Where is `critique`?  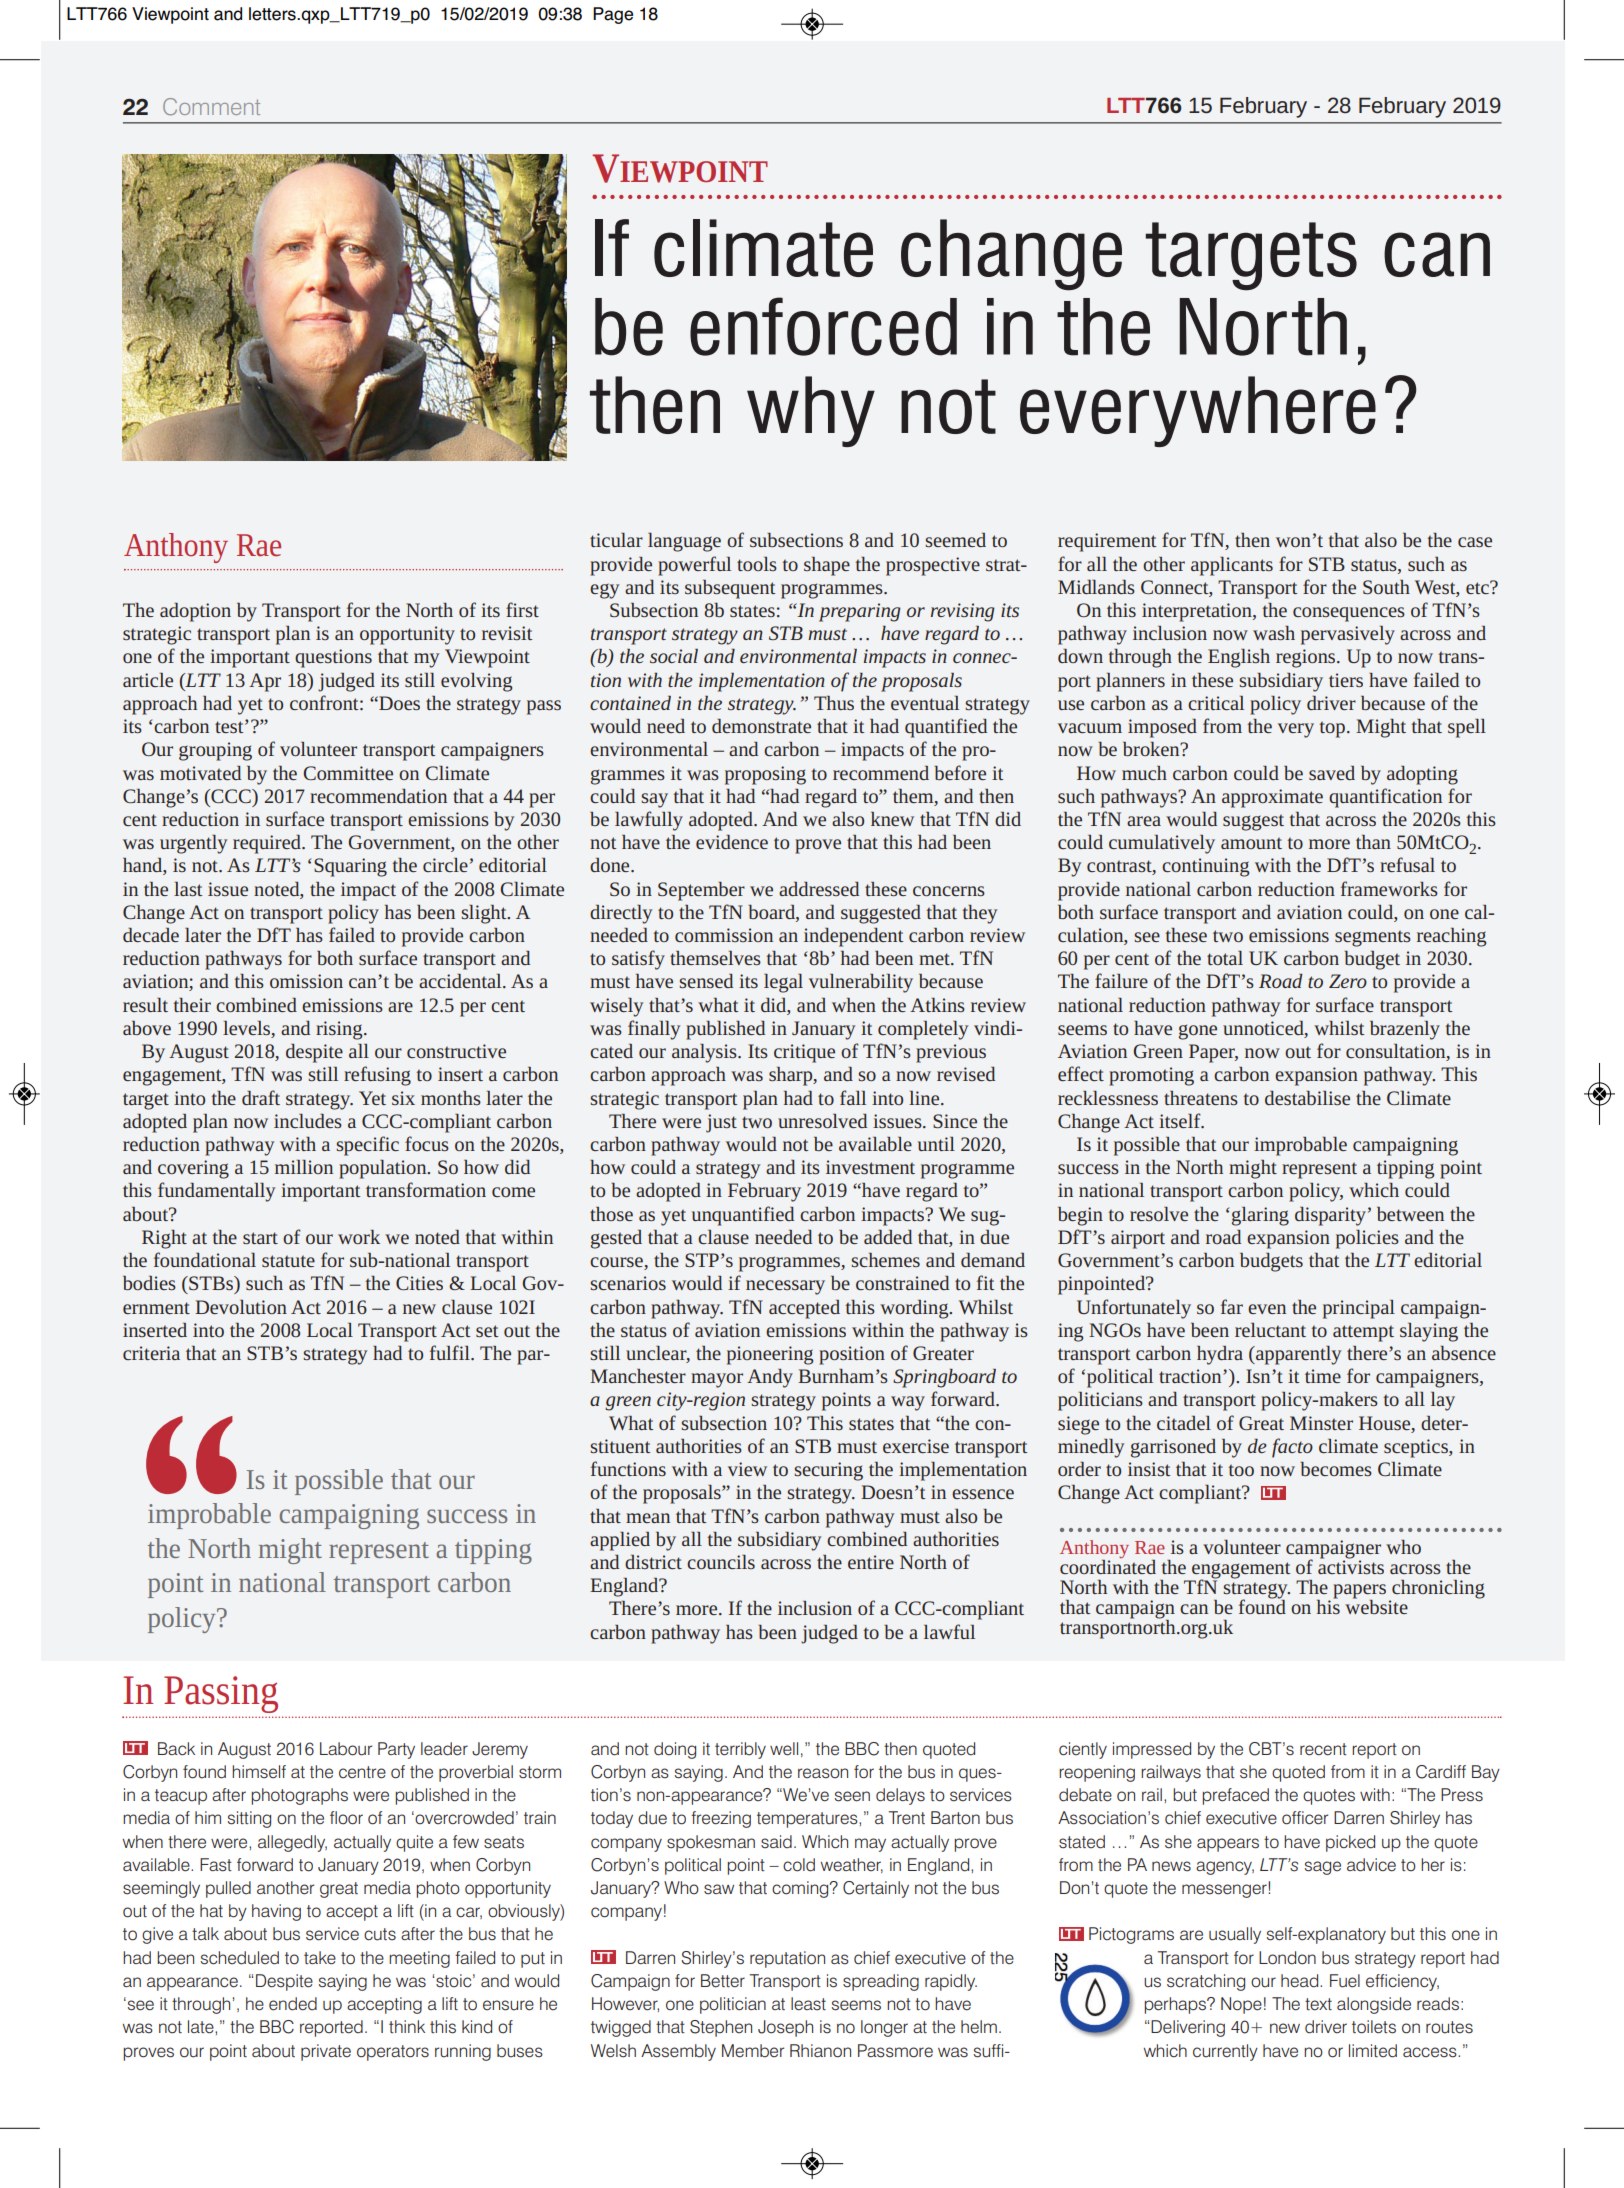 critique is located at coordinates (804, 1053).
